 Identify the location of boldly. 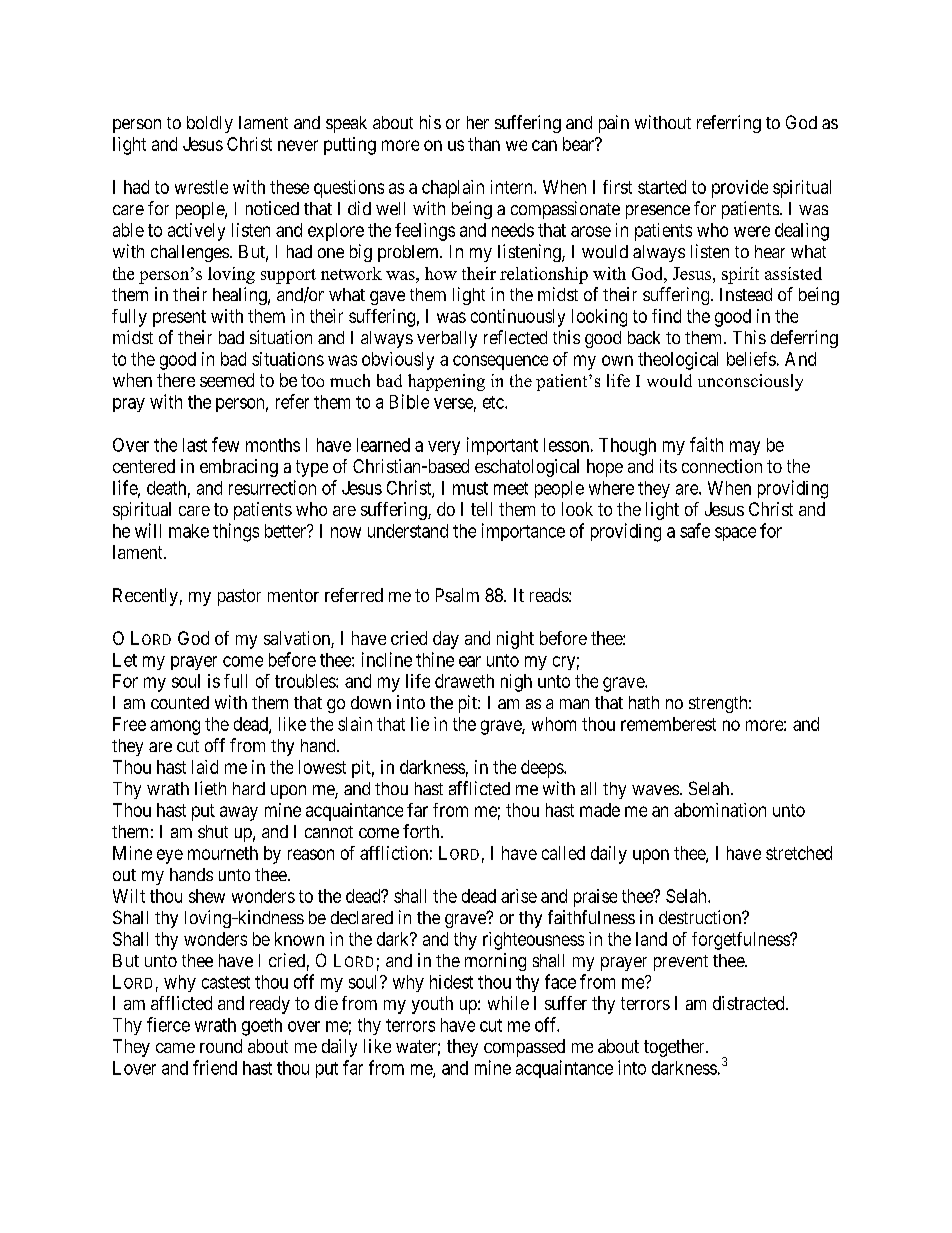
(210, 124).
